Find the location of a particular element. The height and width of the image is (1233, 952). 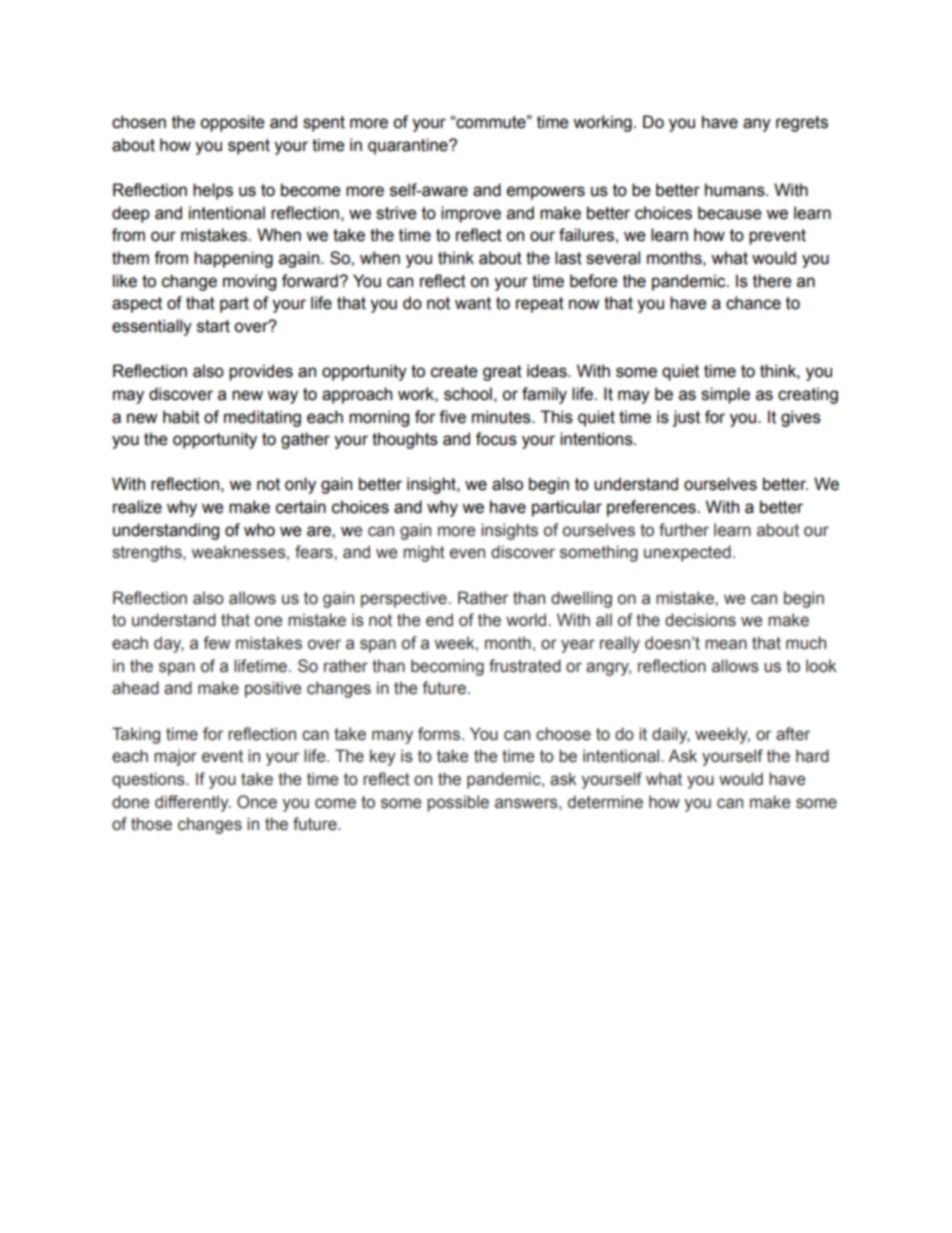

preferences is located at coordinates (652, 508).
